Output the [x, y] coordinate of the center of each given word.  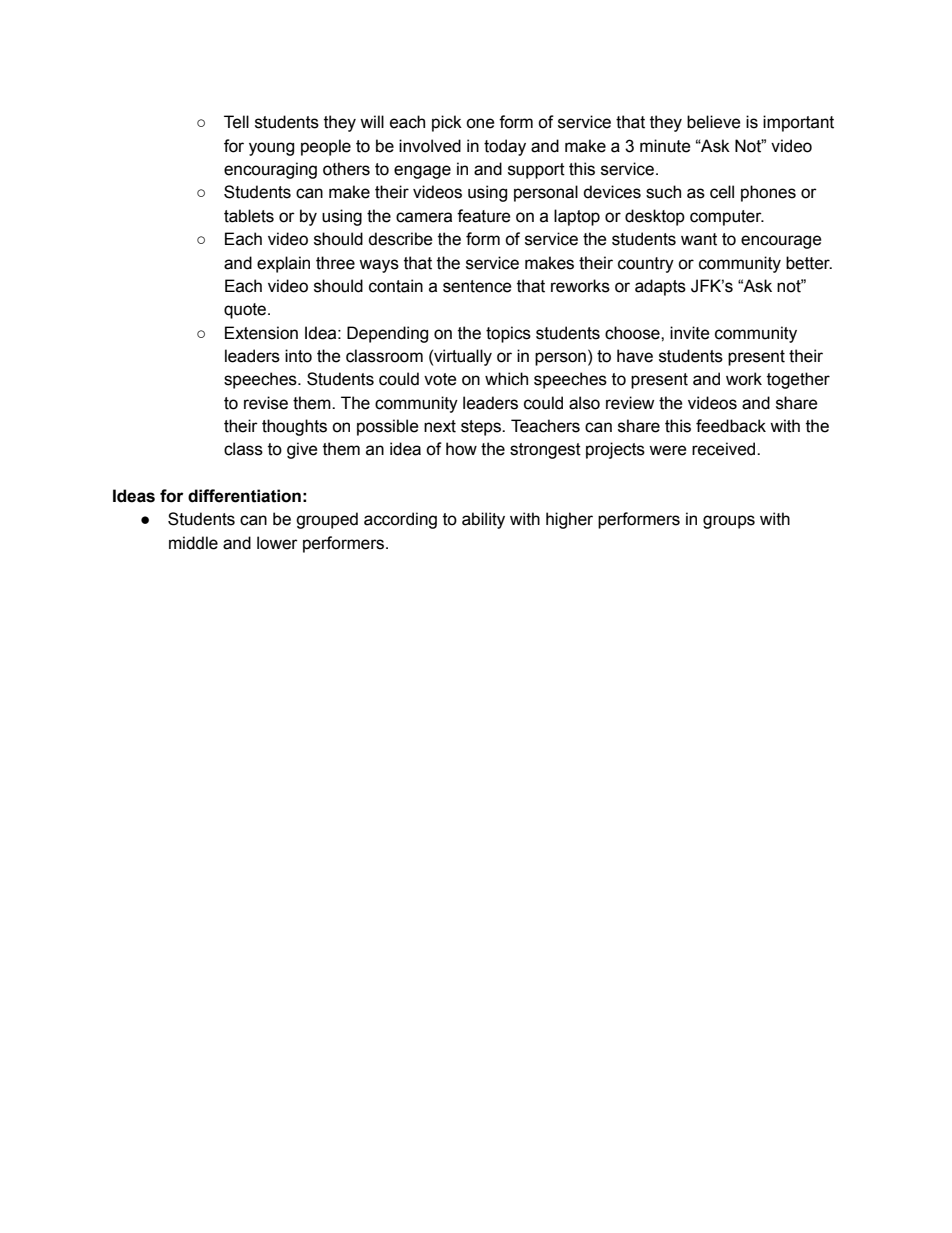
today [505, 147]
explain [283, 264]
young [271, 149]
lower [277, 543]
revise [266, 403]
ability [483, 520]
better [809, 263]
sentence [477, 286]
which [506, 379]
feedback [731, 426]
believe [714, 122]
